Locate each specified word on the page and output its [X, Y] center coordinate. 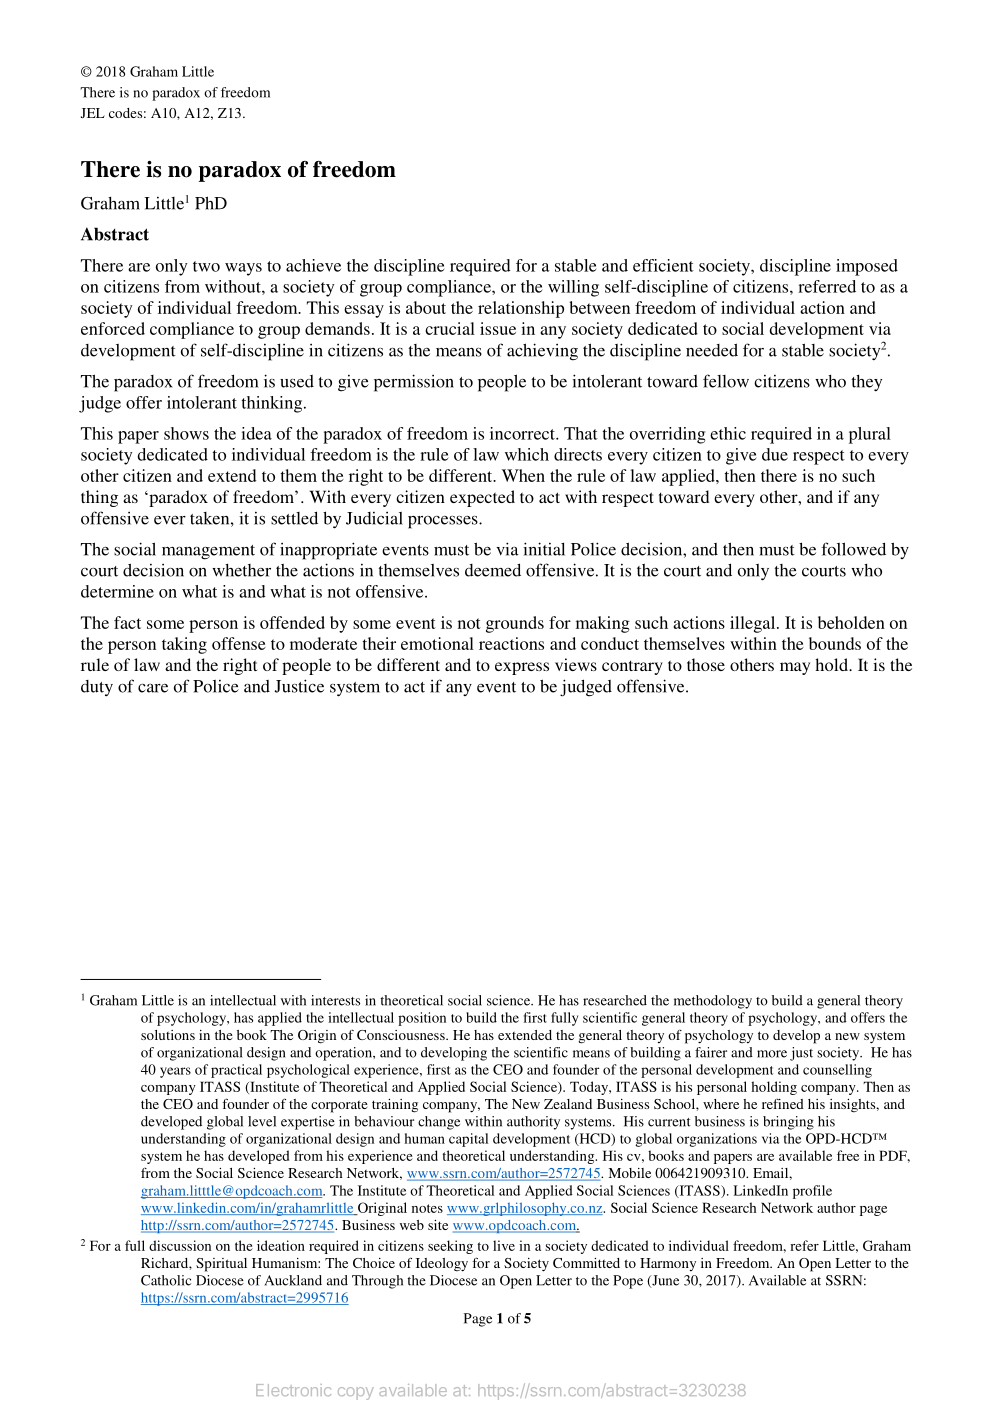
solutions [168, 1035]
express [522, 668]
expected [482, 498]
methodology [713, 1002]
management [208, 552]
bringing [788, 1123]
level [262, 1121]
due [775, 454]
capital [468, 1140]
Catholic [166, 1280]
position [422, 1019]
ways [243, 269]
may [795, 668]
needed [712, 350]
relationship [521, 309]
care [153, 688]
